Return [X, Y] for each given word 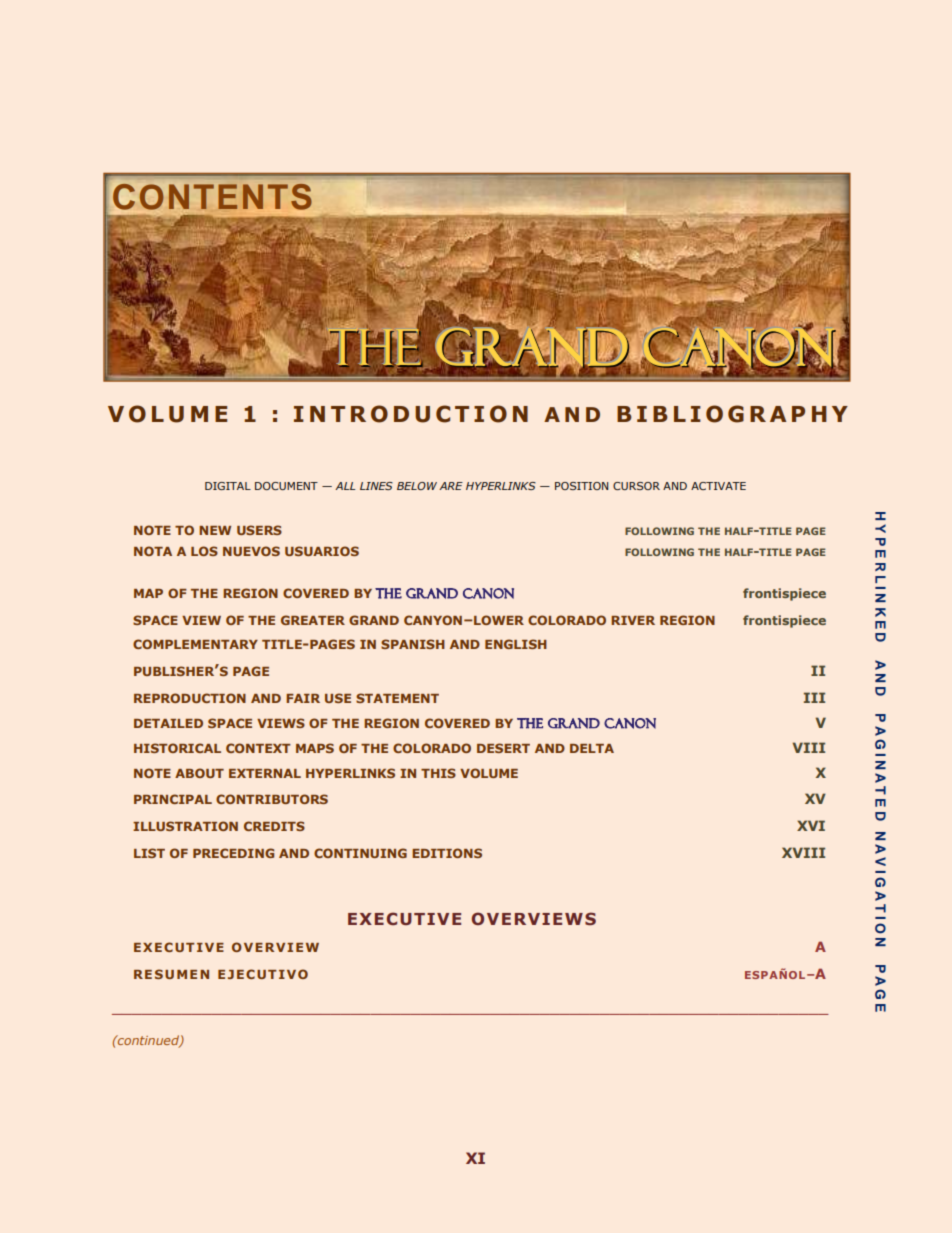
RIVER [633, 620]
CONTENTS [212, 197]
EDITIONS [447, 853]
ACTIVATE [718, 486]
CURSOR [636, 486]
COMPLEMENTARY [195, 644]
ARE [451, 486]
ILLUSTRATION [185, 826]
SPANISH [413, 644]
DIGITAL [228, 486]
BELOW [417, 486]
